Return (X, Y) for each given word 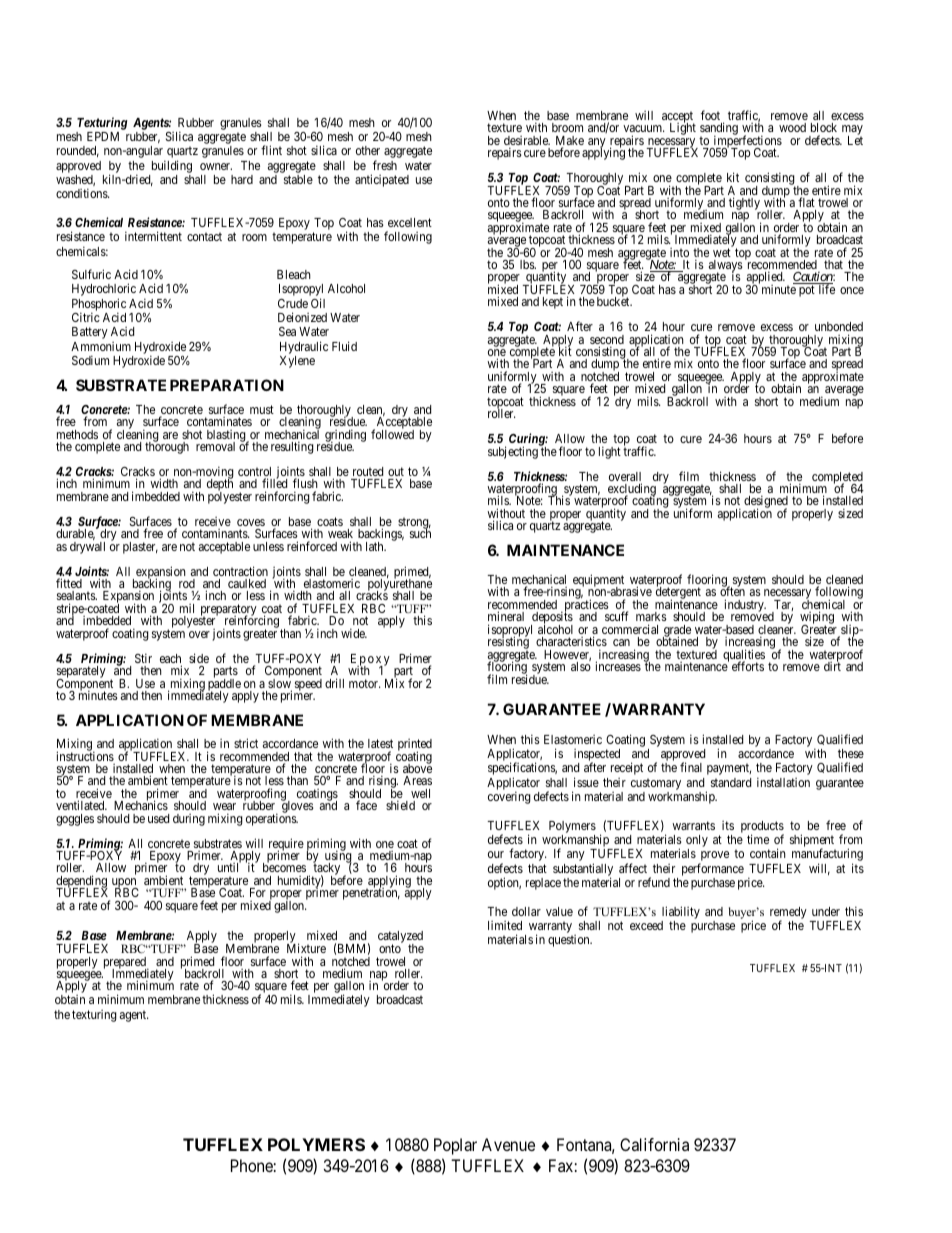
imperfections (746, 142)
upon (125, 884)
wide (354, 633)
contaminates (219, 421)
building (172, 166)
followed (392, 433)
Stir (143, 658)
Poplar (455, 1146)
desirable (527, 142)
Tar (783, 605)
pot (807, 291)
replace (543, 884)
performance (713, 869)
